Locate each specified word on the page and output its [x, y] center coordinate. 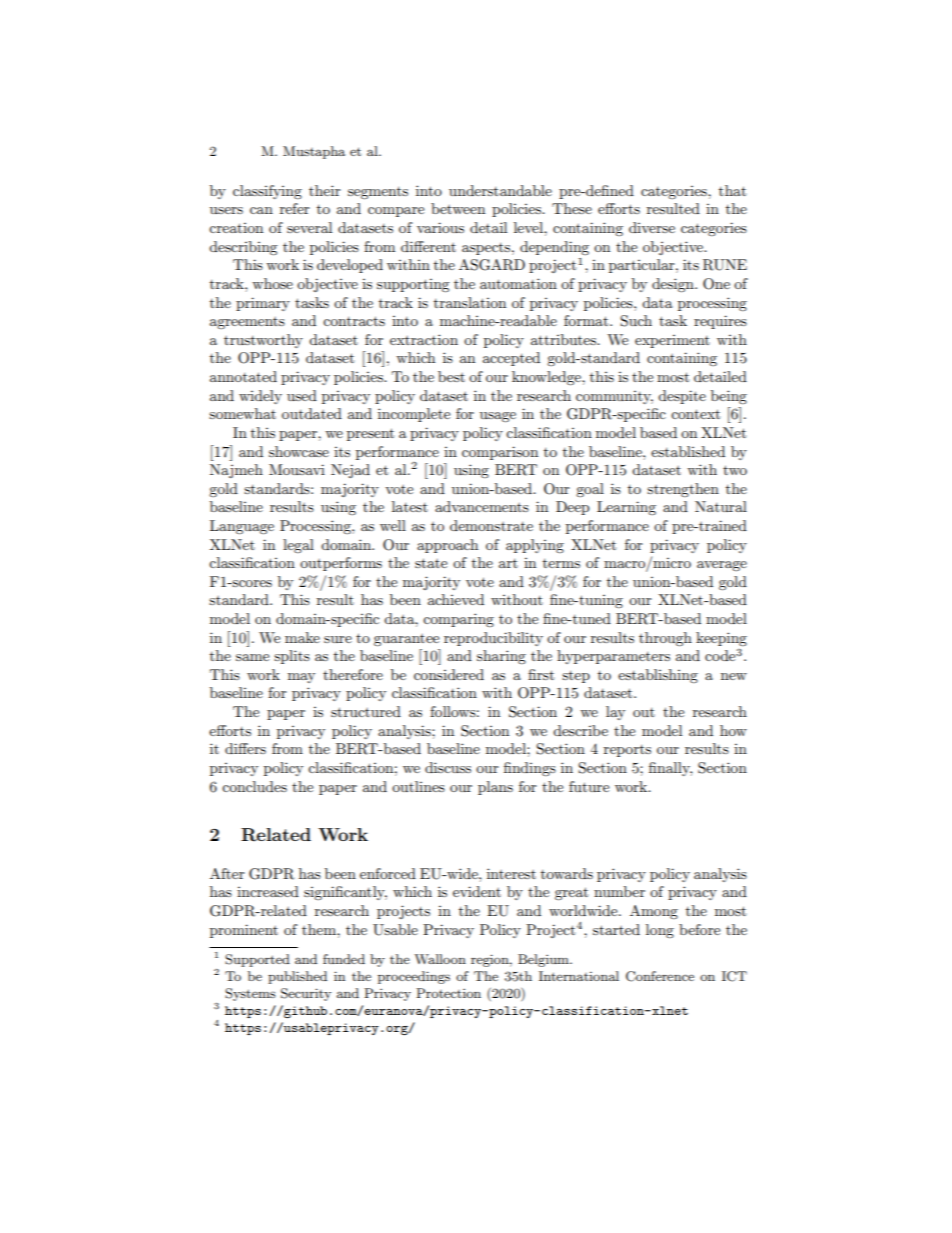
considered [449, 674]
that [732, 190]
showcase [299, 451]
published [297, 977]
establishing [658, 676]
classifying [267, 192]
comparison [500, 453]
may [301, 678]
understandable [500, 190]
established [688, 451]
